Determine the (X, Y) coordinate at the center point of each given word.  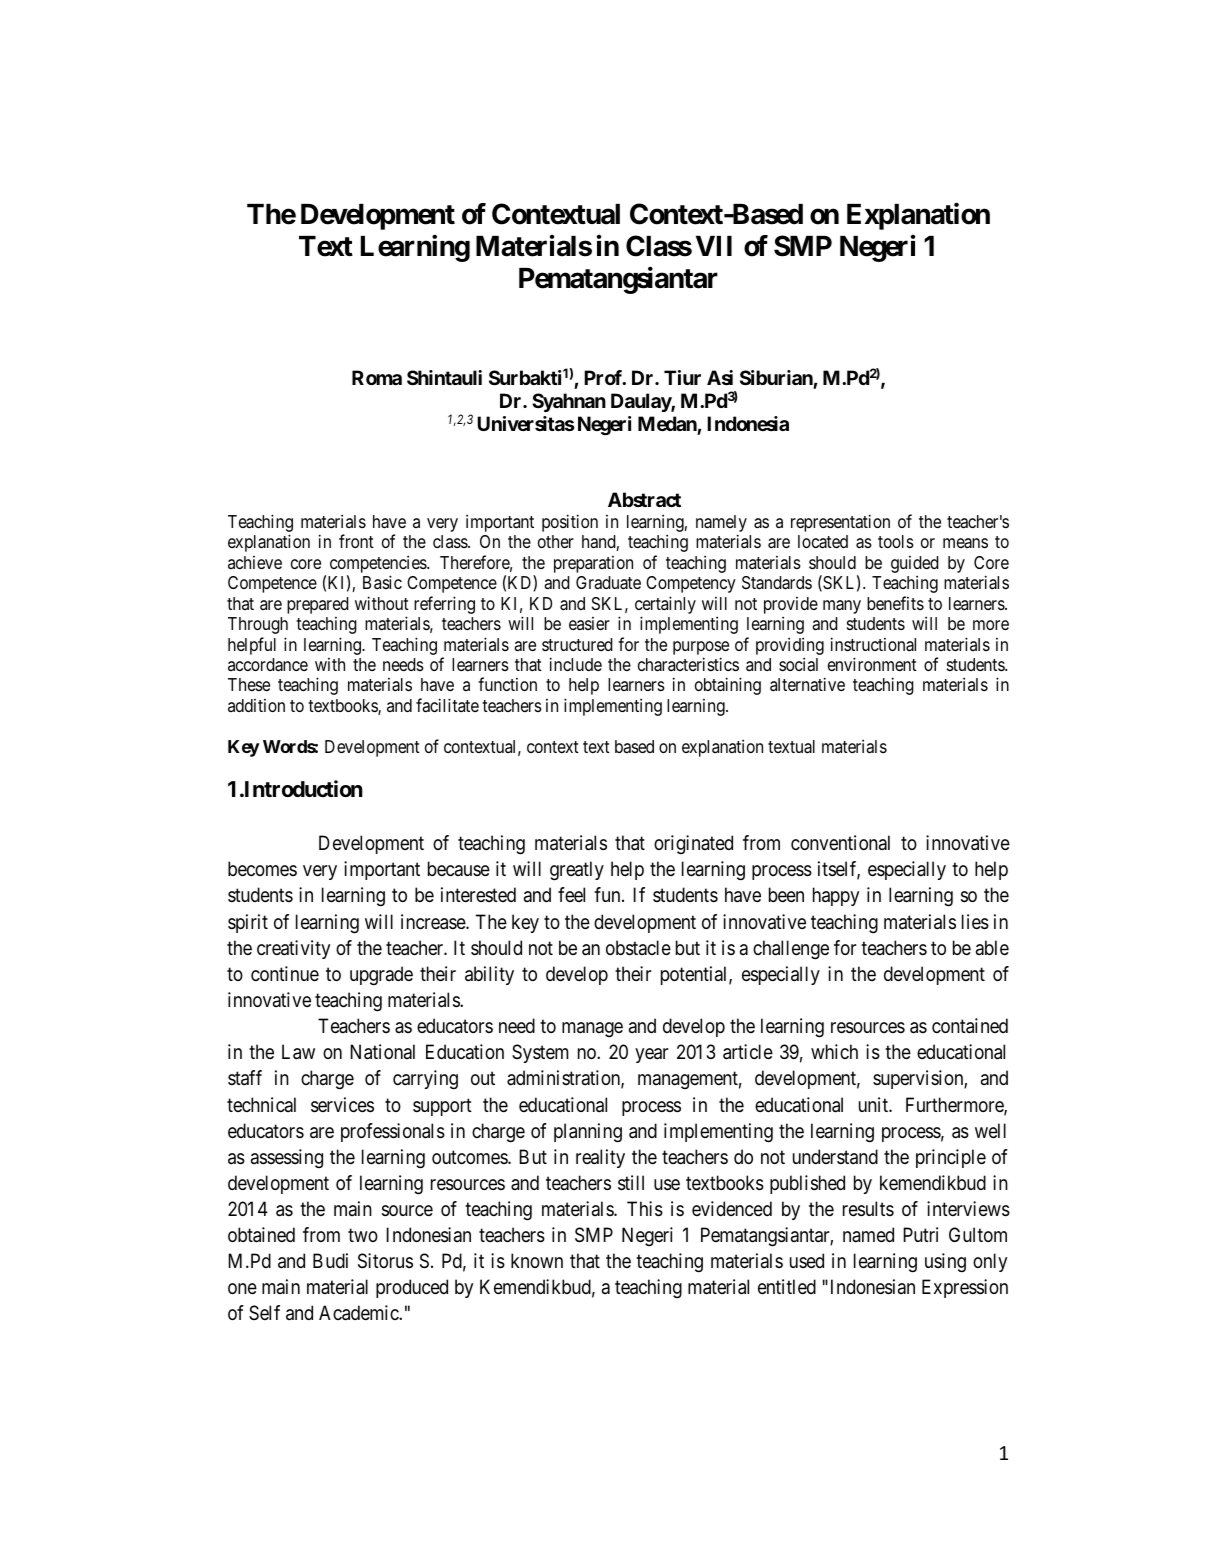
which (834, 1051)
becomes (262, 868)
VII (714, 246)
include (576, 664)
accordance (268, 665)
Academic (359, 1313)
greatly (577, 871)
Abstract (644, 499)
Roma (377, 377)
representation (840, 523)
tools (896, 541)
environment (872, 664)
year (651, 1055)
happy (836, 896)
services (342, 1105)
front (356, 541)
